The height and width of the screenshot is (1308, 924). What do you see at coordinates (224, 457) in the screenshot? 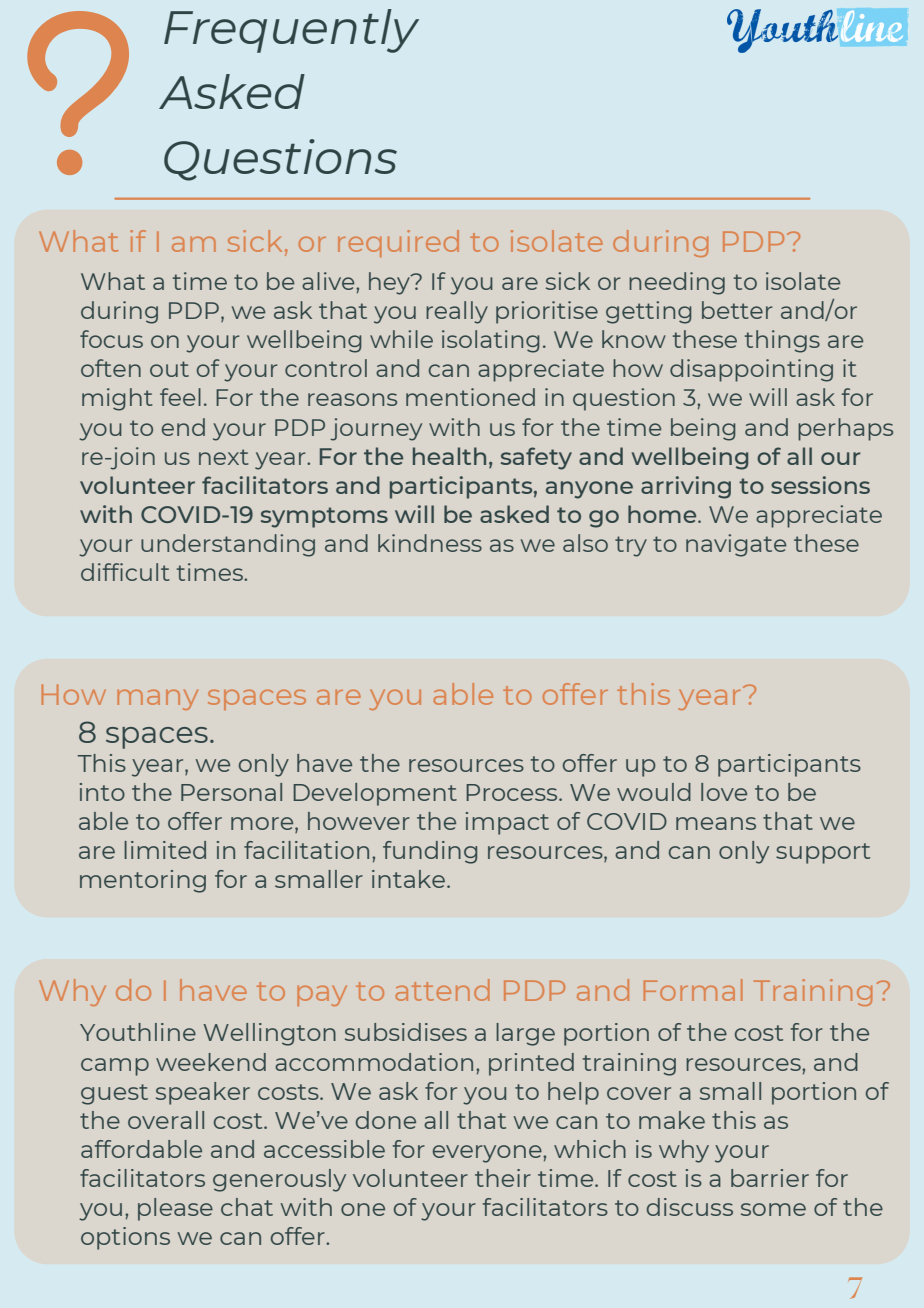
I see `next` at bounding box center [224, 457].
